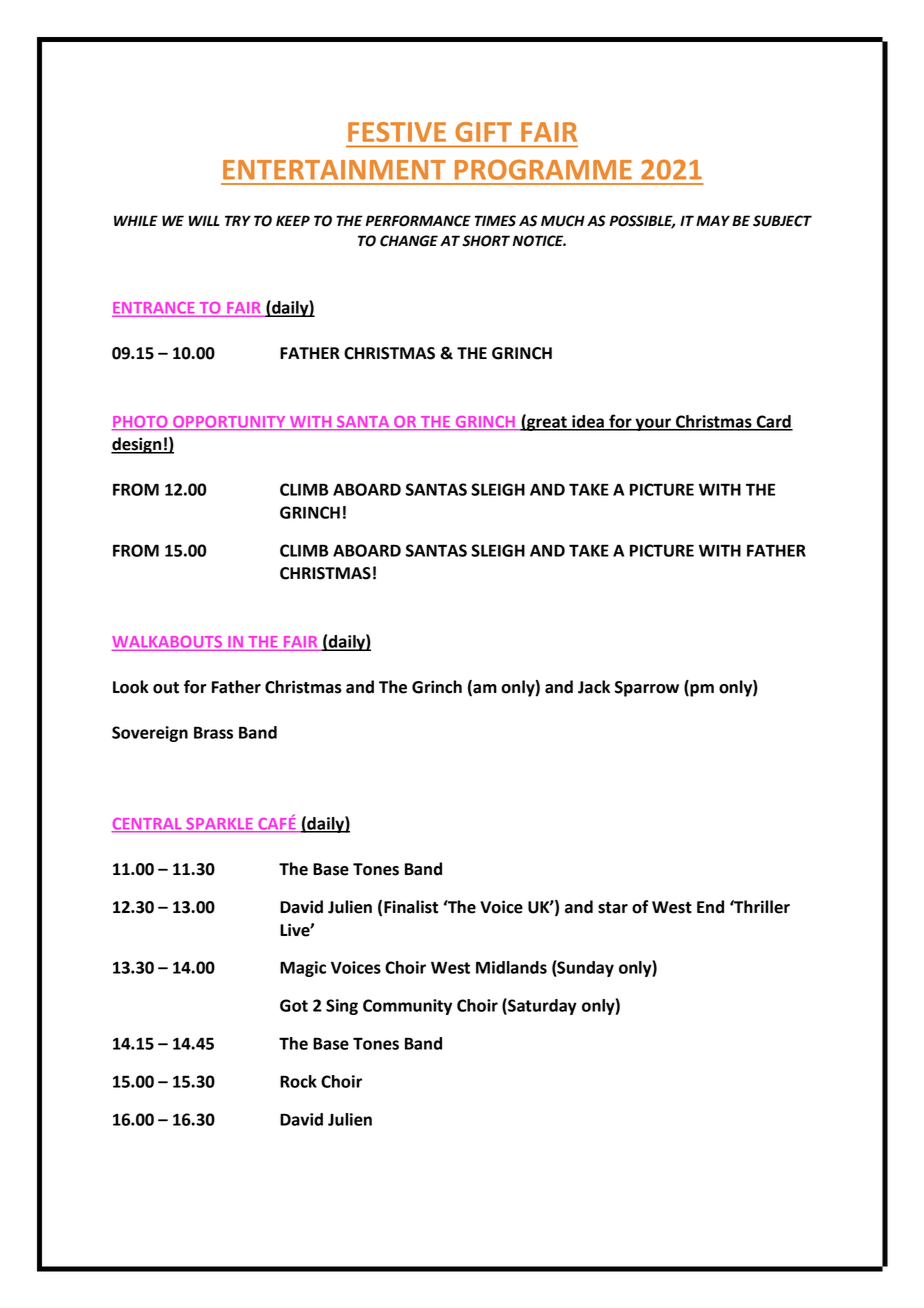 The image size is (924, 1308). Describe the element at coordinates (713, 220) in the page. I see `MAY` at that location.
